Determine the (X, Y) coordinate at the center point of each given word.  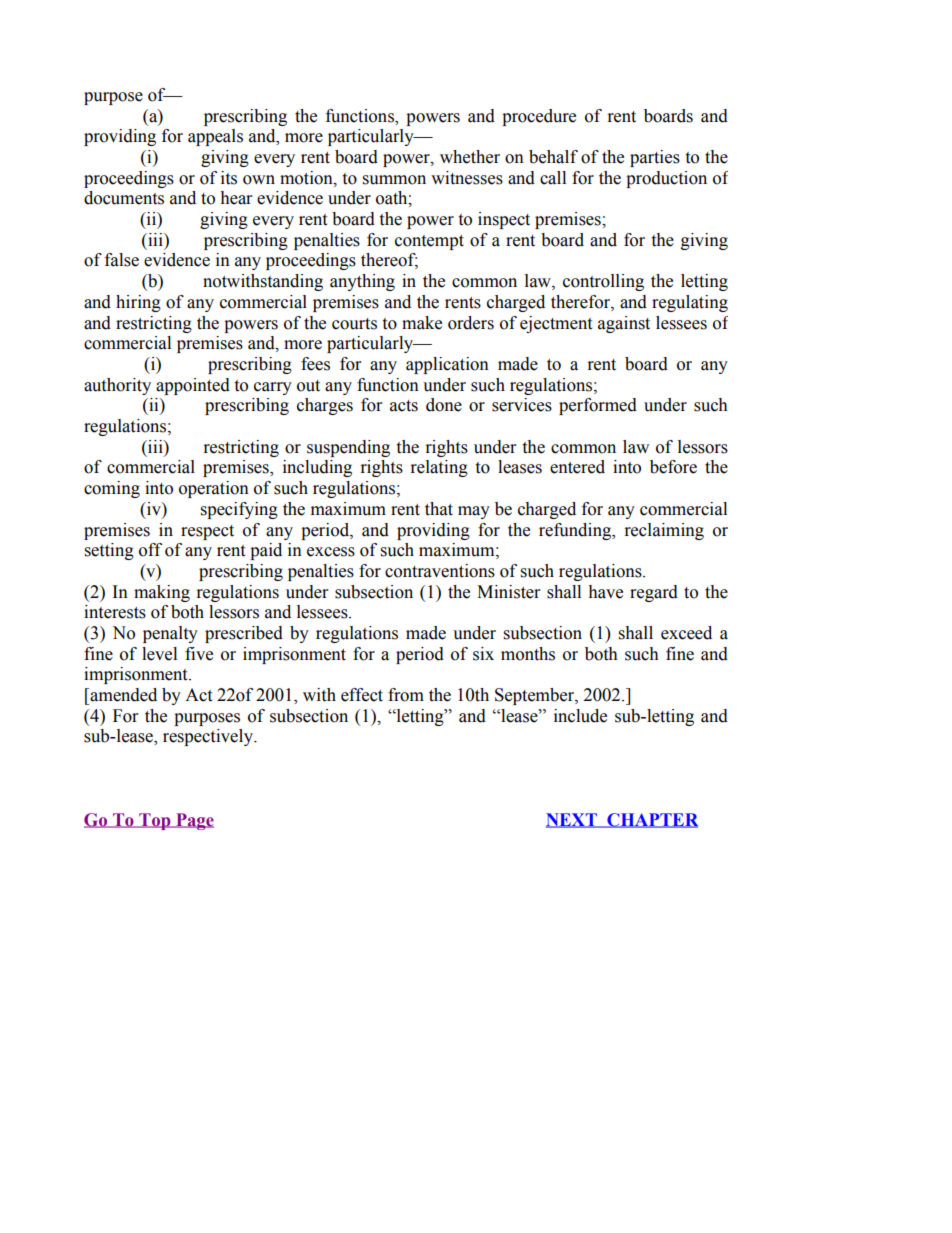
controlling (603, 282)
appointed (193, 386)
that (439, 509)
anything (362, 282)
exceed (686, 633)
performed (598, 406)
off (150, 550)
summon (394, 180)
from (406, 695)
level (159, 654)
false (122, 260)
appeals (215, 137)
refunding (576, 531)
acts (404, 406)
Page (194, 821)
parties (655, 158)
